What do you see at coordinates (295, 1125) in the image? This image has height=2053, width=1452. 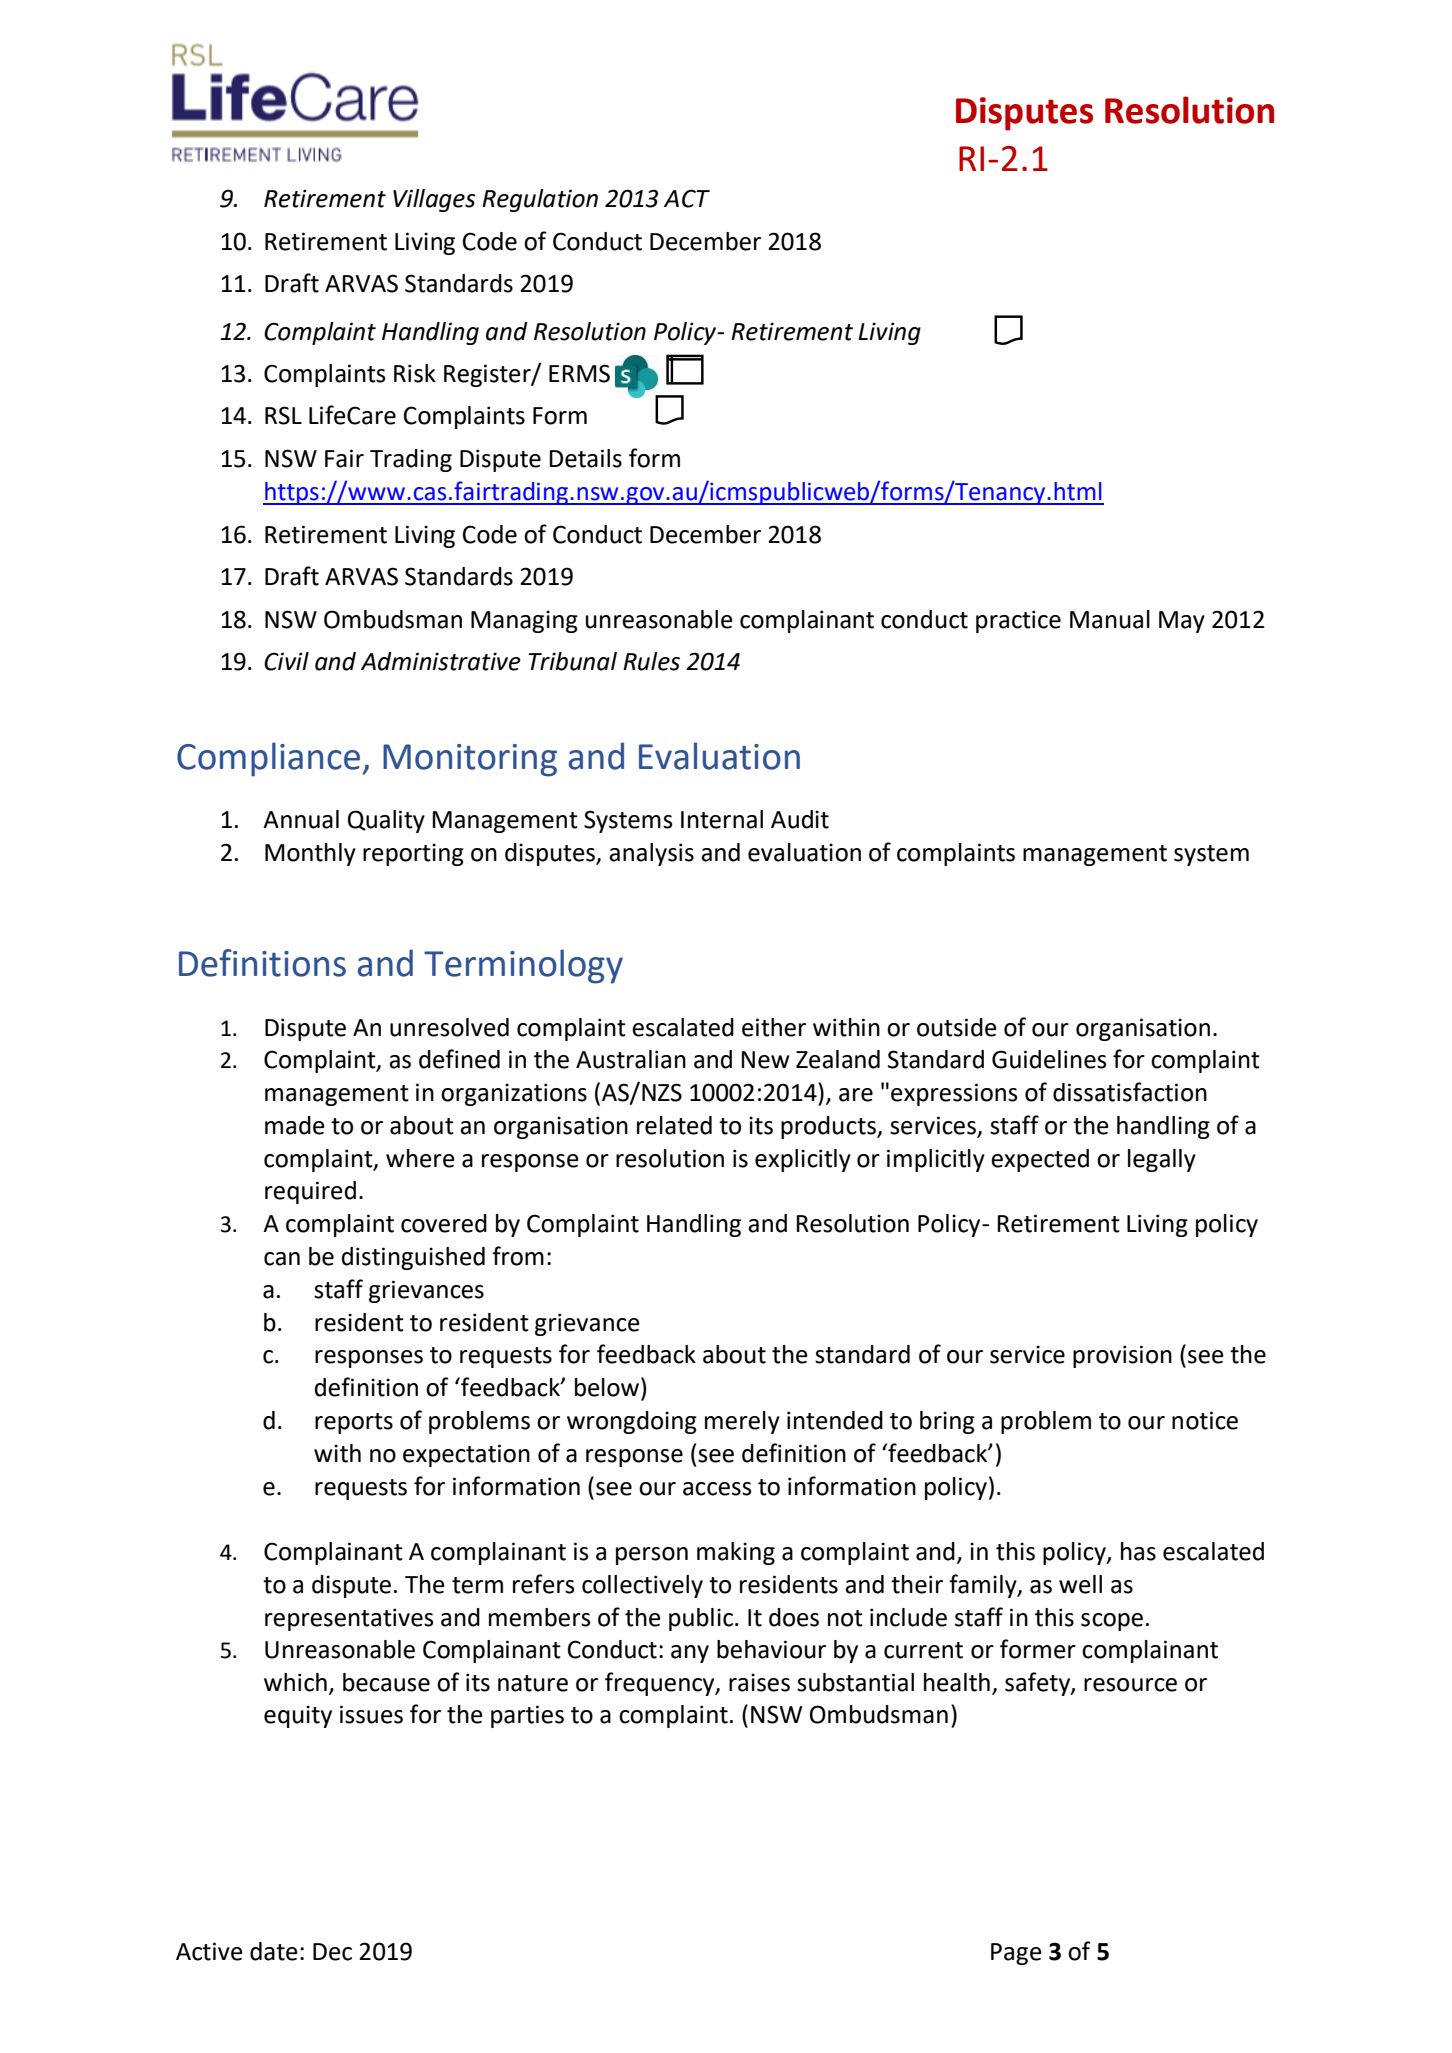 I see `made` at bounding box center [295, 1125].
